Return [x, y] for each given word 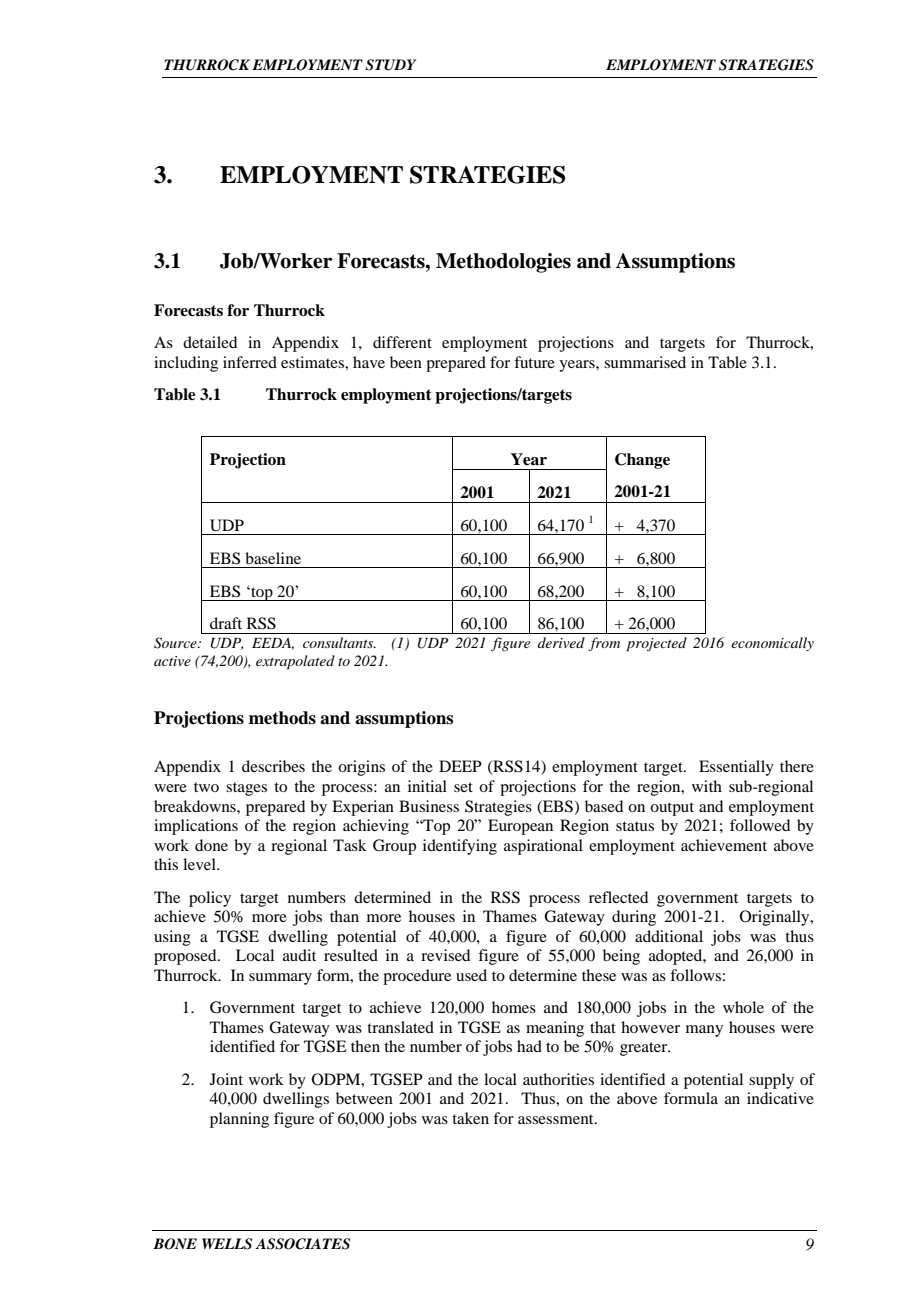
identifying [460, 847]
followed [760, 825]
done [211, 845]
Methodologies [503, 263]
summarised [645, 362]
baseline [273, 558]
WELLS [227, 1244]
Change [642, 461]
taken [470, 1118]
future [534, 362]
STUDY [390, 65]
